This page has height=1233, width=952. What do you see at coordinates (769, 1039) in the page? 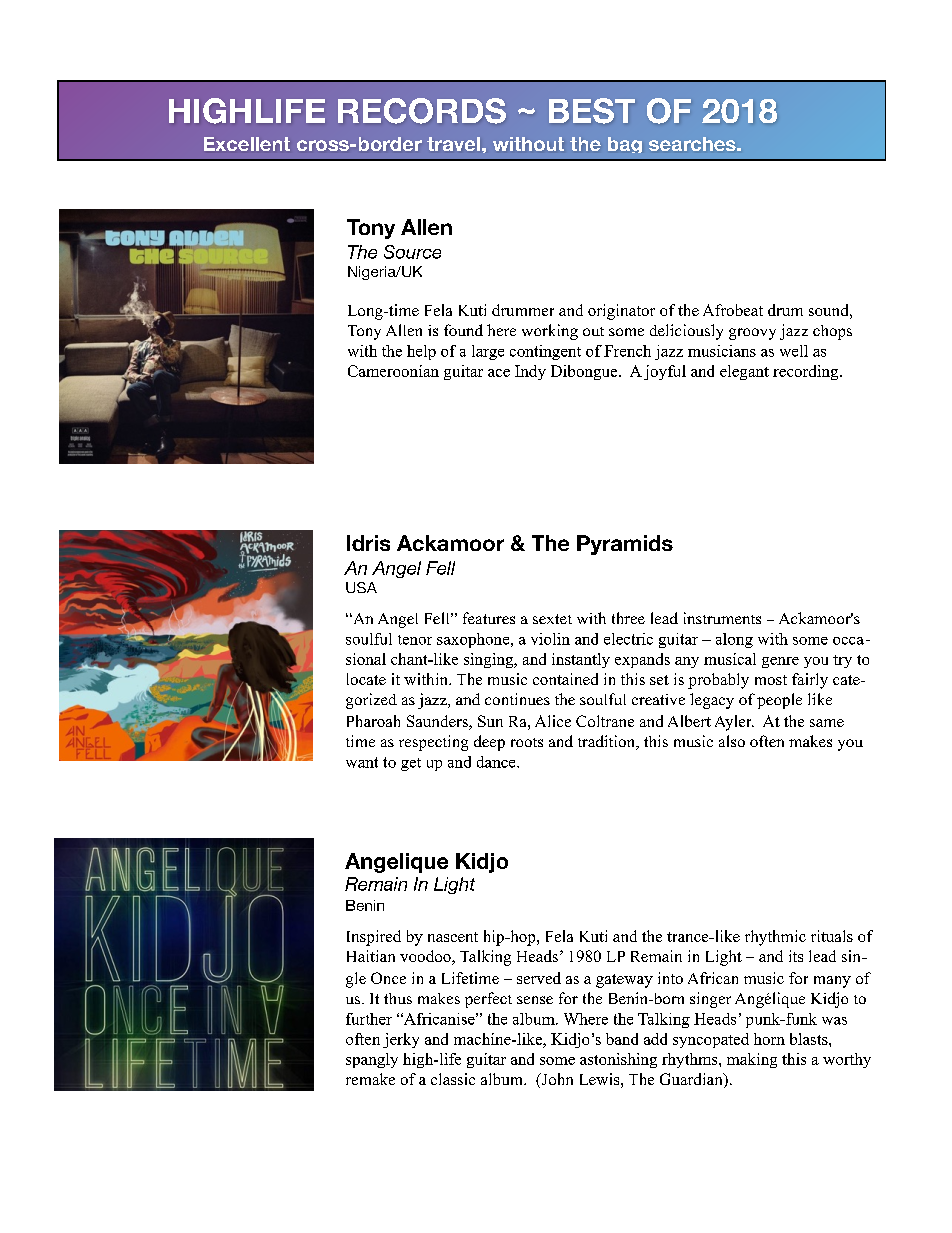
I see `horn` at bounding box center [769, 1039].
